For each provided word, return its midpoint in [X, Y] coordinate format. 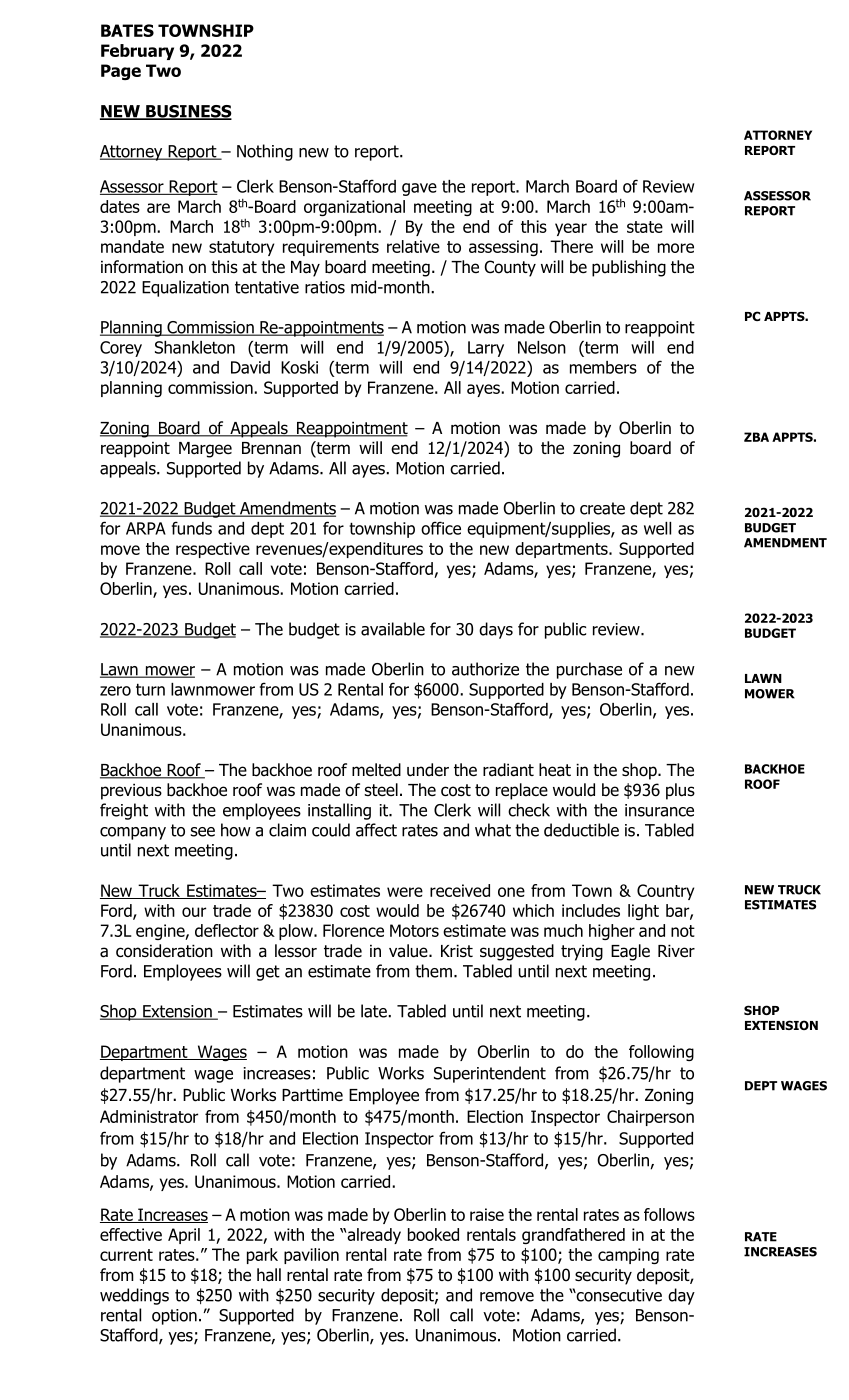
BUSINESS [188, 112]
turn [150, 689]
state [645, 227]
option [174, 1317]
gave [419, 189]
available [393, 629]
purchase [589, 670]
